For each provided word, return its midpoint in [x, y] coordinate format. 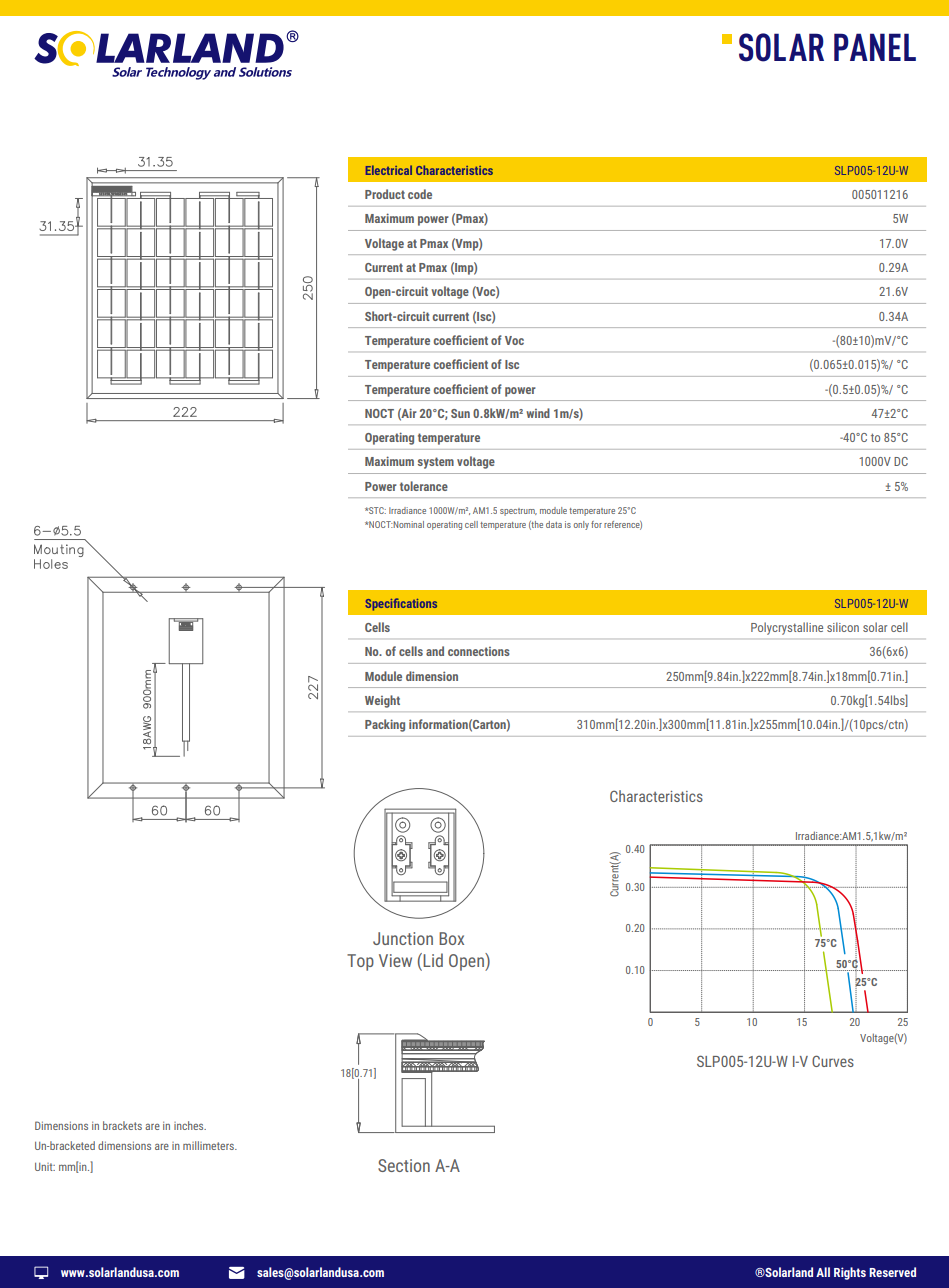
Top [360, 962]
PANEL [875, 47]
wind [538, 413]
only [581, 525]
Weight [382, 701]
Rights [850, 1273]
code [420, 194]
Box [451, 938]
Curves [833, 1061]
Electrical [389, 170]
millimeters [210, 1145]
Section [404, 1165]
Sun [460, 413]
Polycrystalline [787, 628]
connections [479, 651]
